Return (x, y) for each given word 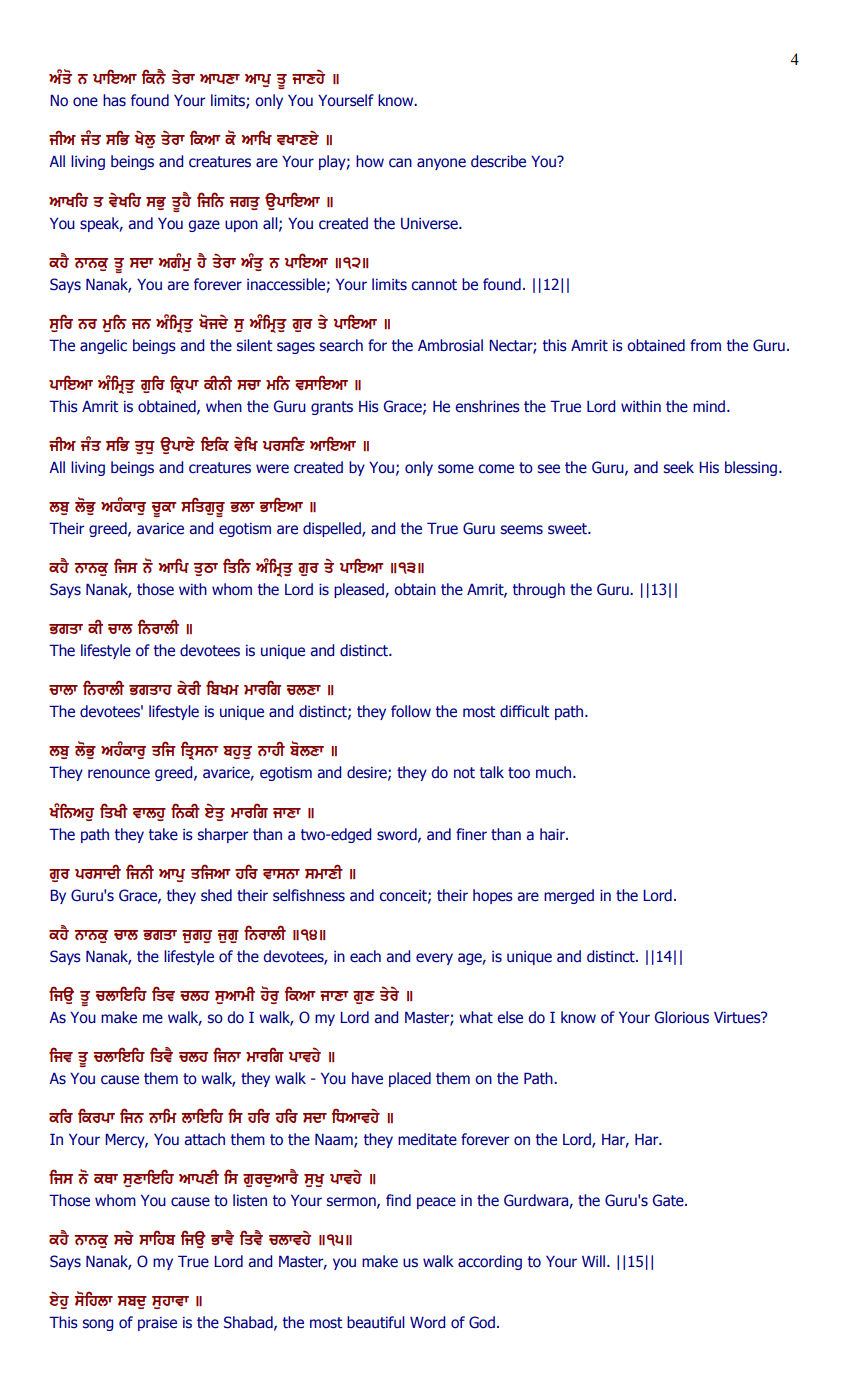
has (114, 100)
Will (595, 1261)
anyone (441, 164)
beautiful (376, 1322)
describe (498, 161)
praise (157, 1324)
